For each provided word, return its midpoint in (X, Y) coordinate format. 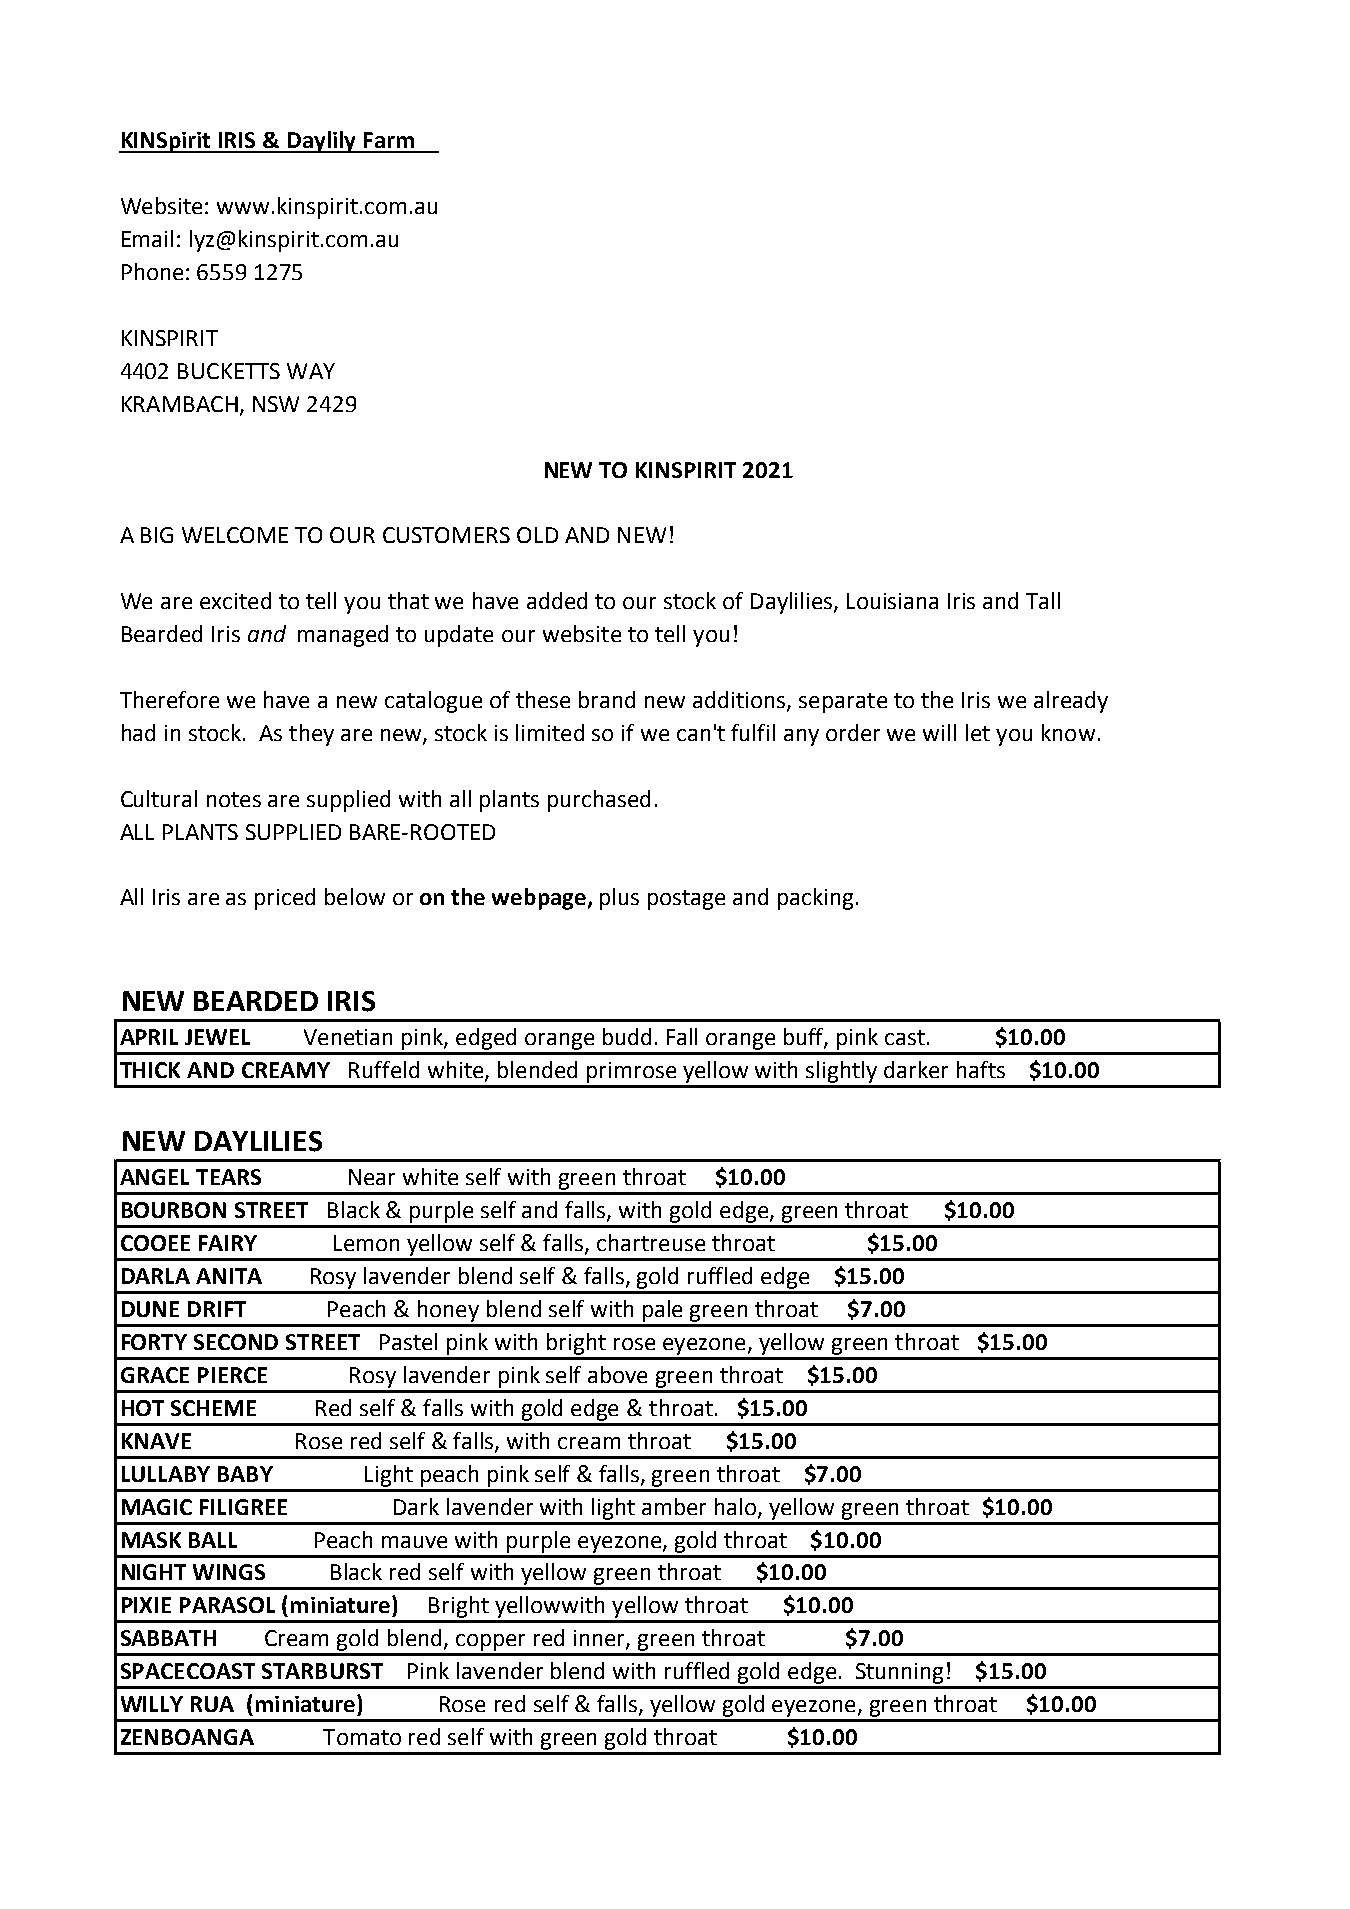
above (617, 1374)
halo (737, 1507)
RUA (212, 1704)
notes (234, 799)
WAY (311, 371)
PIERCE (232, 1375)
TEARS (228, 1177)
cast (905, 1037)
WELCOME (235, 535)
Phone (152, 271)
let (978, 732)
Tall (1043, 600)
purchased (599, 801)
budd (627, 1036)
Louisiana (892, 601)
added (557, 600)
